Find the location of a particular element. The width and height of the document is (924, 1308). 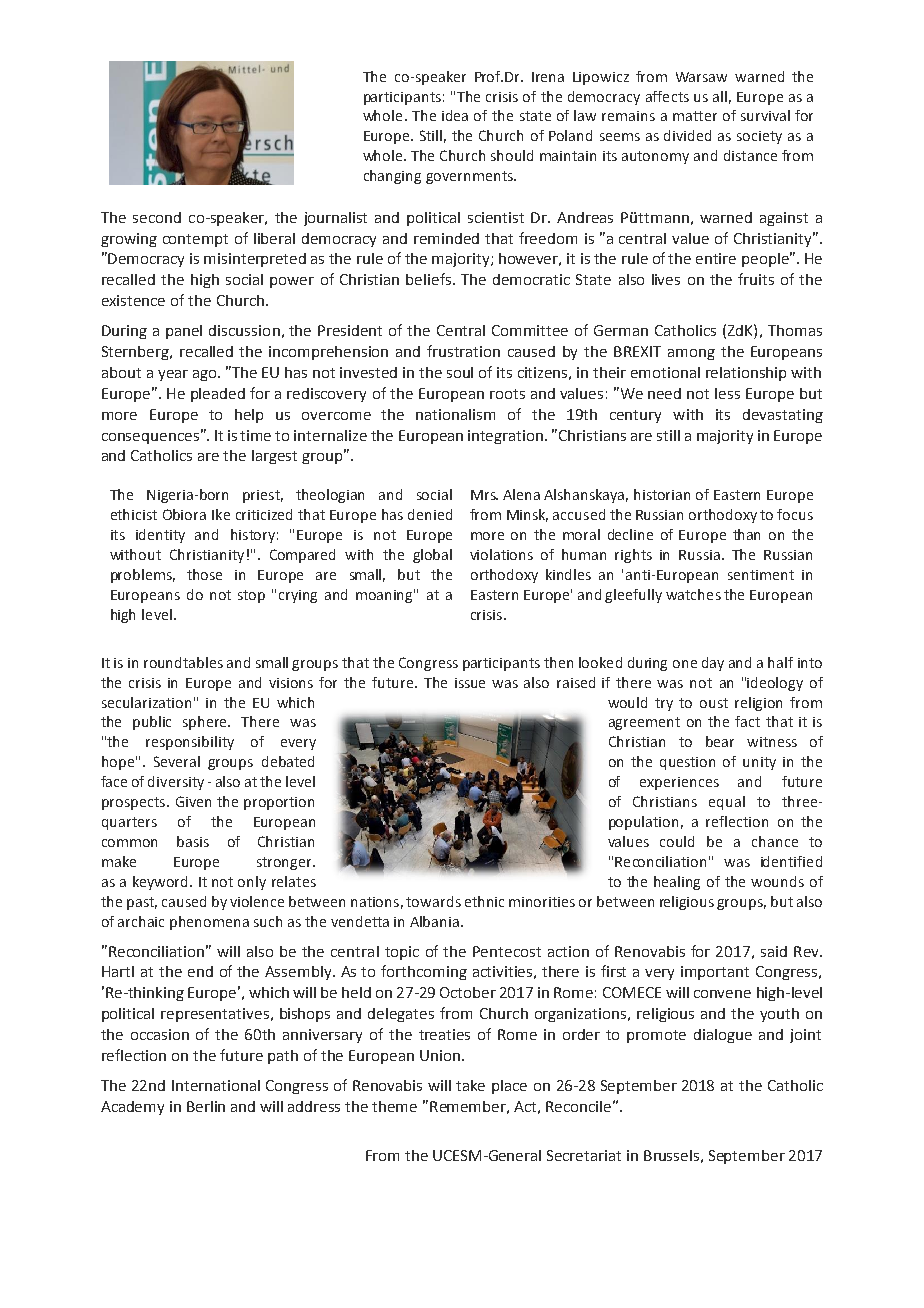

panel is located at coordinates (184, 332).
